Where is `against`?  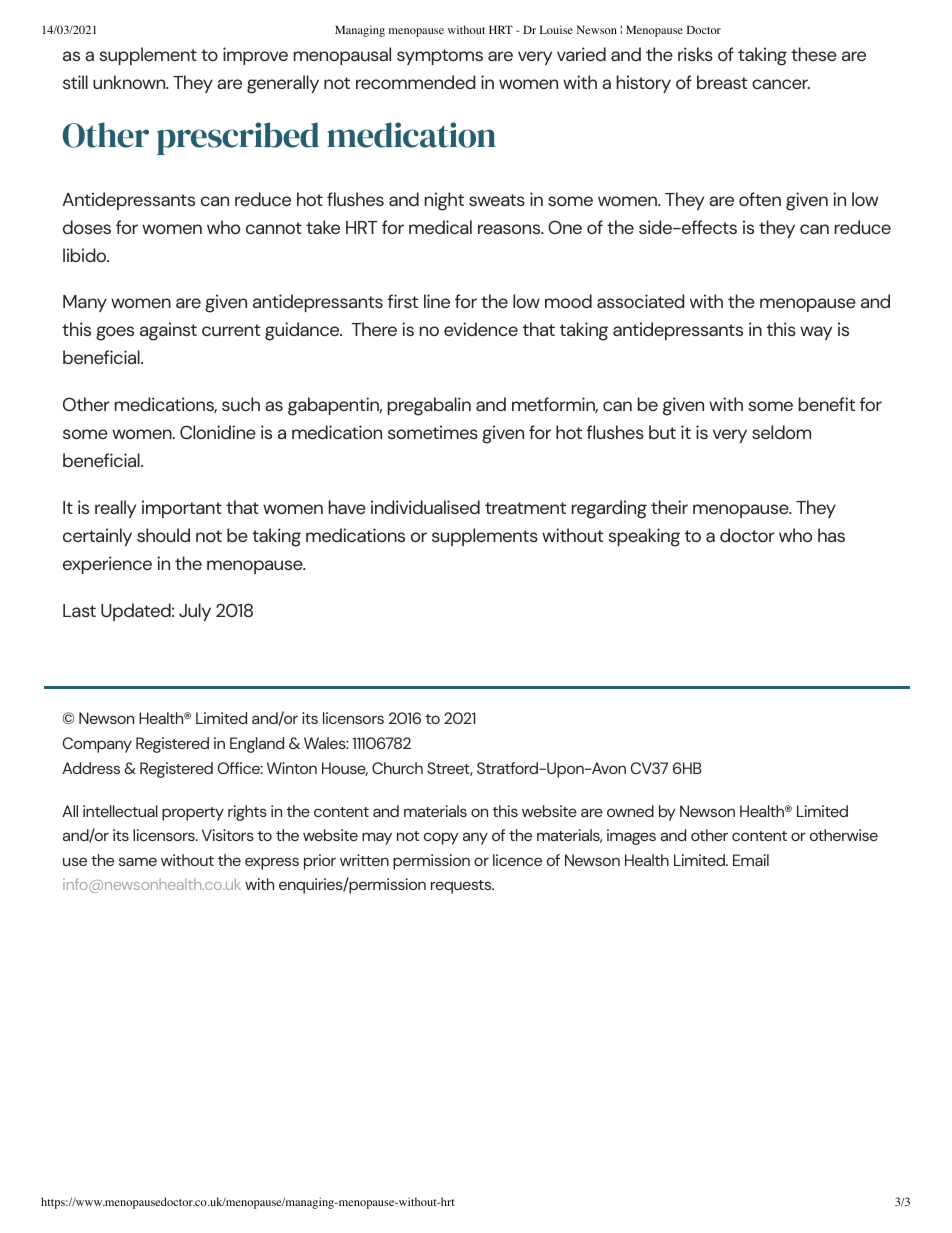 against is located at coordinates (168, 331).
